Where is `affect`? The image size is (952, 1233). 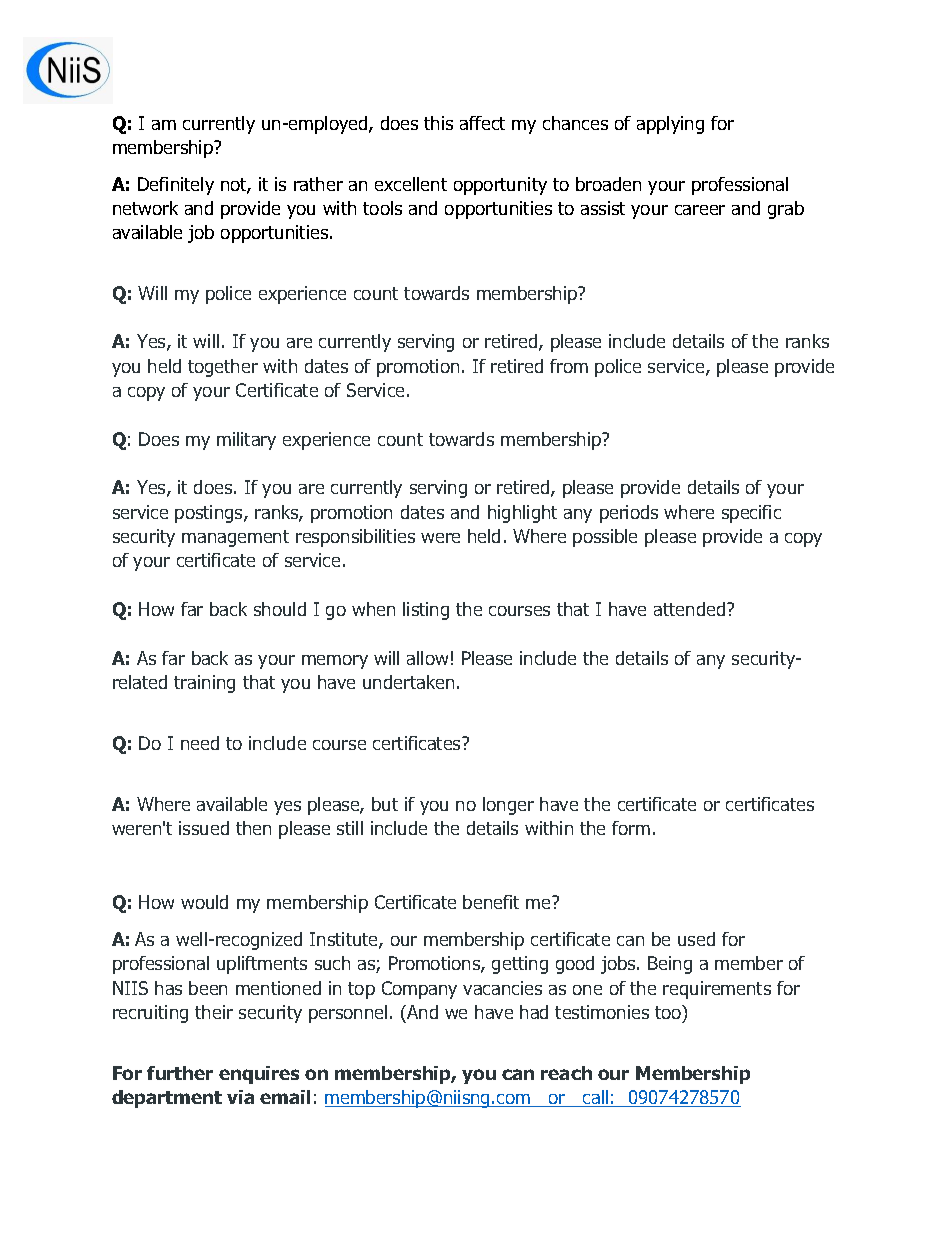
affect is located at coordinates (482, 123).
